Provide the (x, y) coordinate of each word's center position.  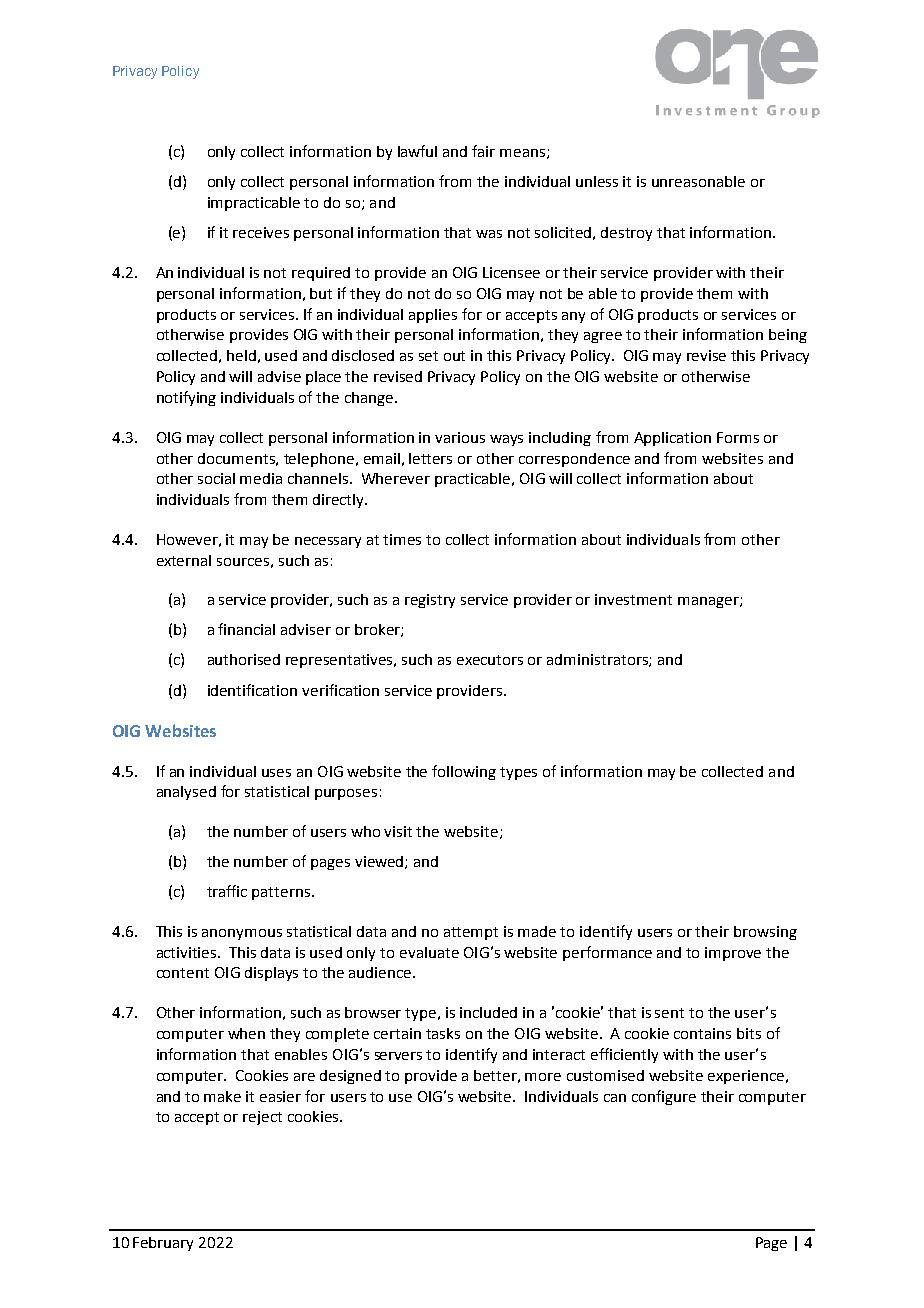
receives (261, 232)
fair (483, 151)
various (460, 437)
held (241, 355)
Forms (738, 437)
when (246, 1033)
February (163, 1244)
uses (276, 773)
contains (702, 1033)
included (488, 1012)
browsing (765, 933)
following (464, 772)
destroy (626, 234)
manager (709, 602)
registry (430, 601)
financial (246, 629)
